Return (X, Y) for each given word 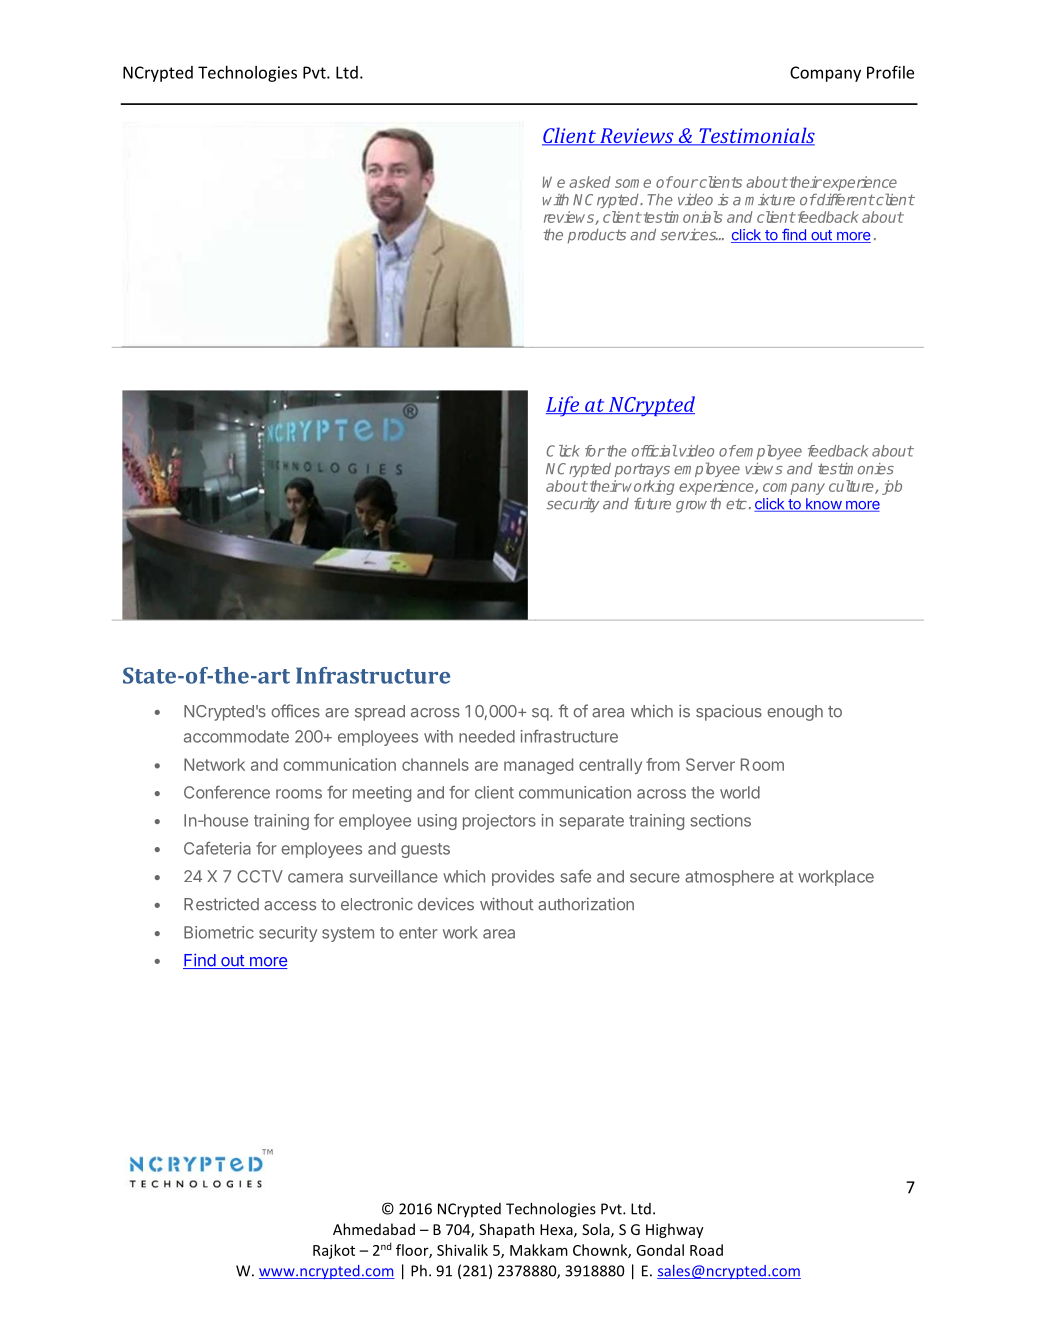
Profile (890, 72)
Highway (675, 1230)
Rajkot (334, 1251)
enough (795, 713)
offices (295, 711)
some (633, 183)
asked (590, 182)
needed (487, 736)
